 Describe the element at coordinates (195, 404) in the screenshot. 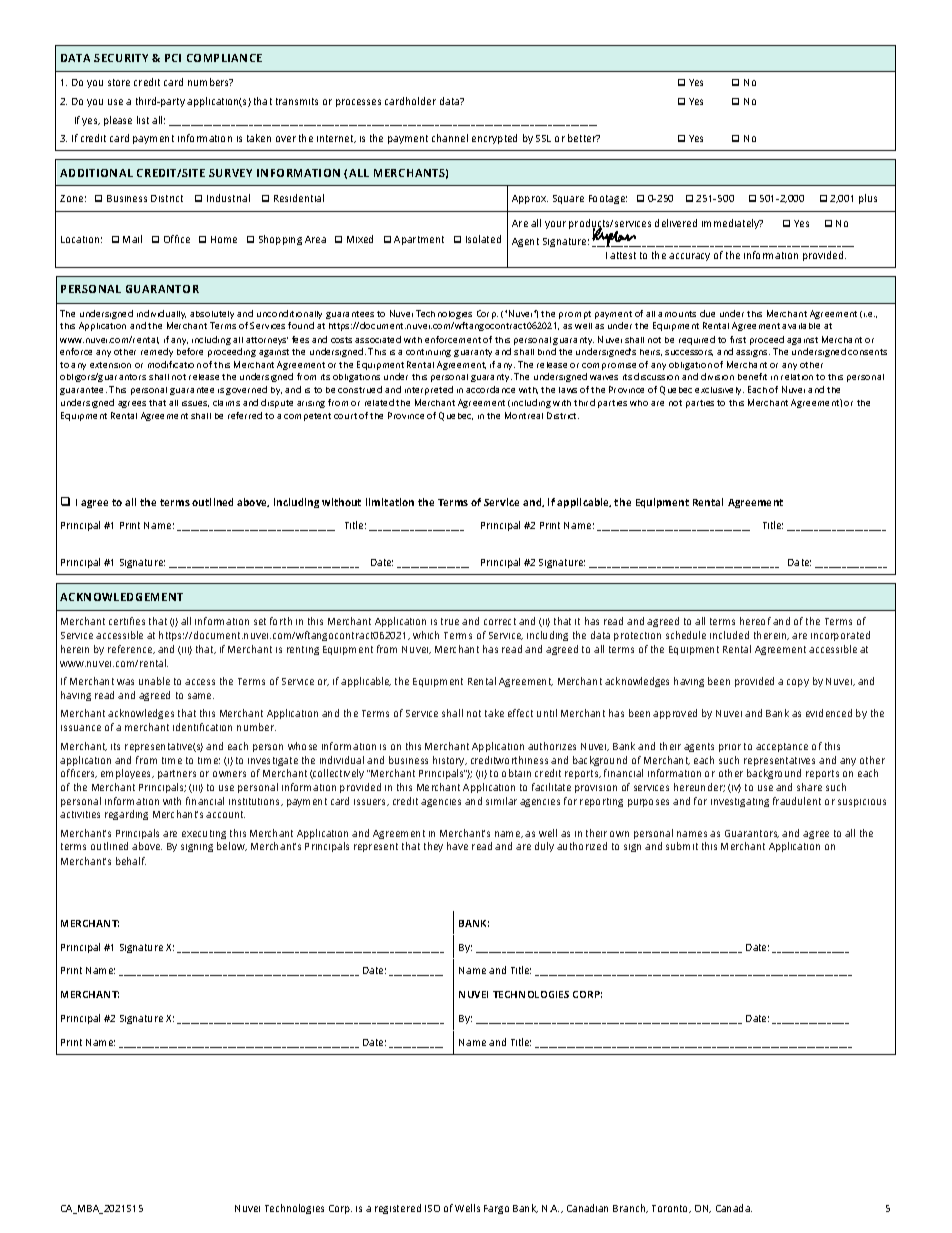

I see `issues` at that location.
